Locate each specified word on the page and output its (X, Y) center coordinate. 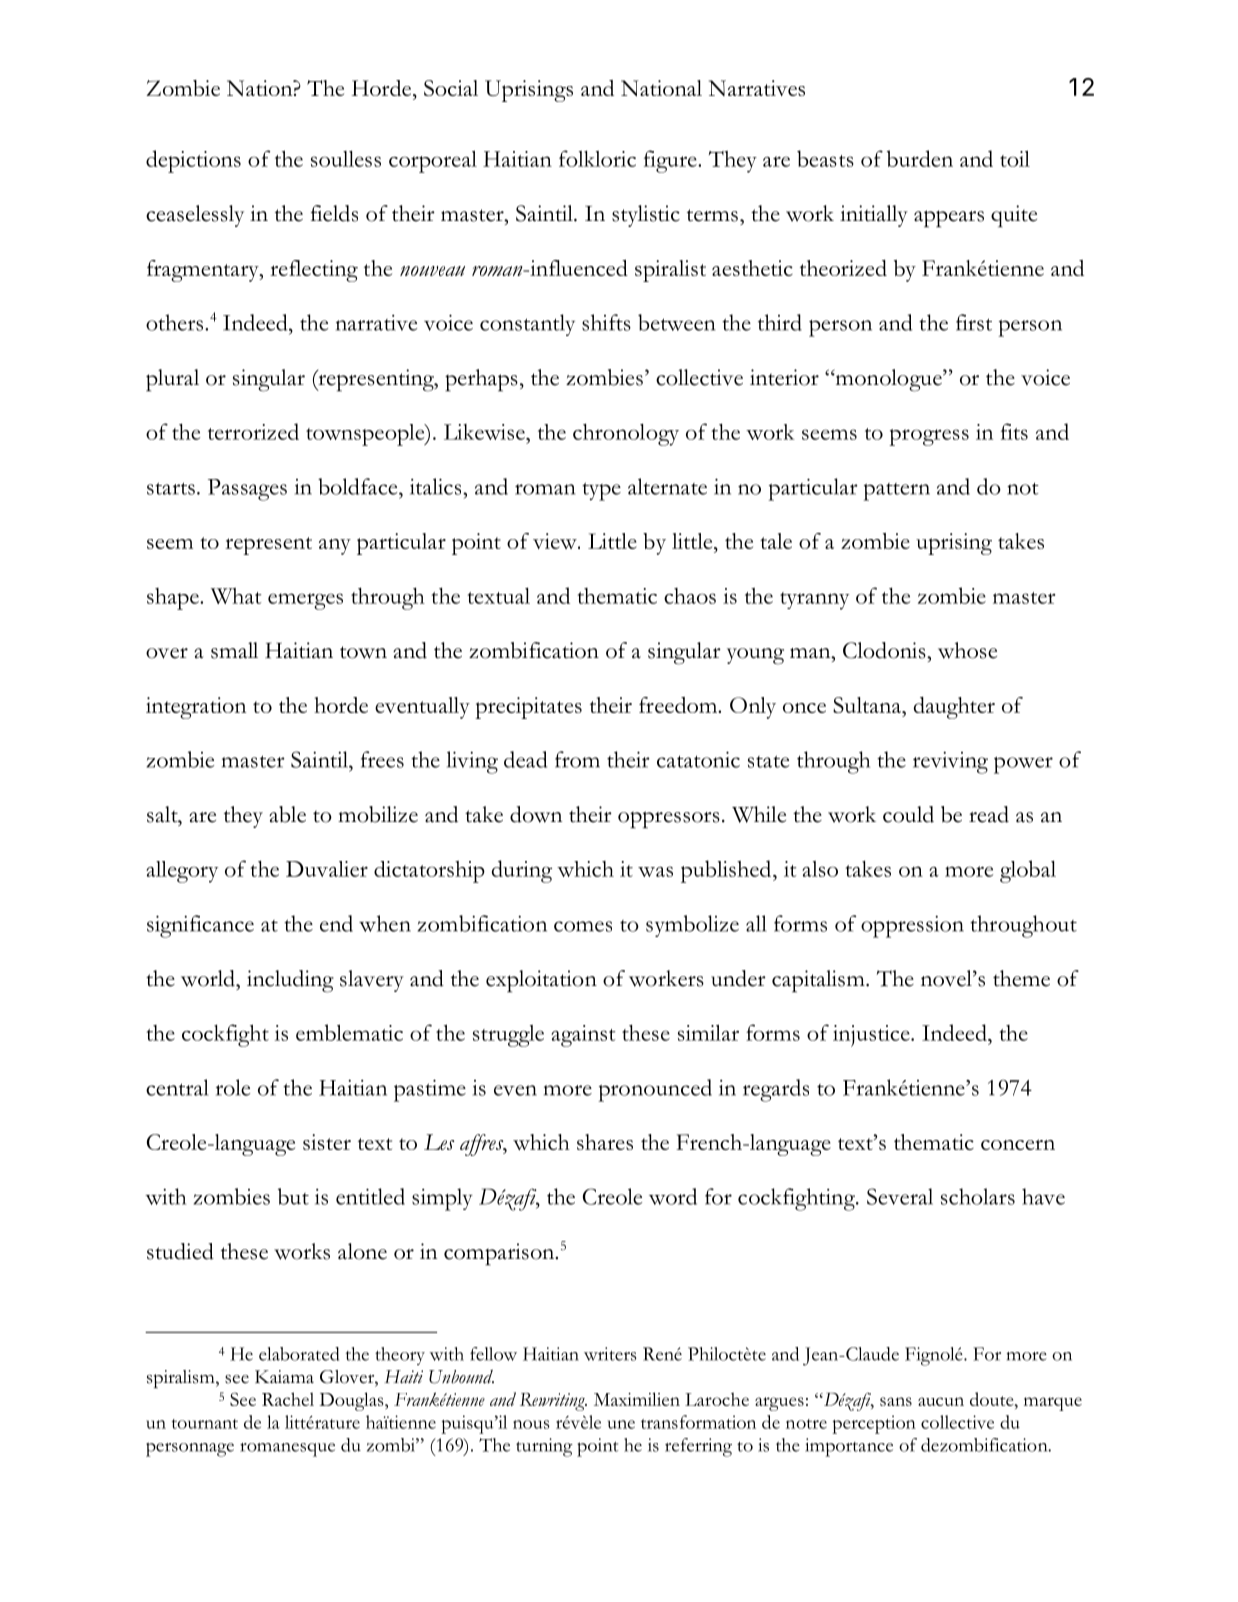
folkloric (597, 158)
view (556, 541)
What (236, 596)
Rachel (288, 1399)
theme (1021, 978)
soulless (346, 159)
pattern (896, 492)
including (290, 981)
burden (920, 158)
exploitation (541, 981)
